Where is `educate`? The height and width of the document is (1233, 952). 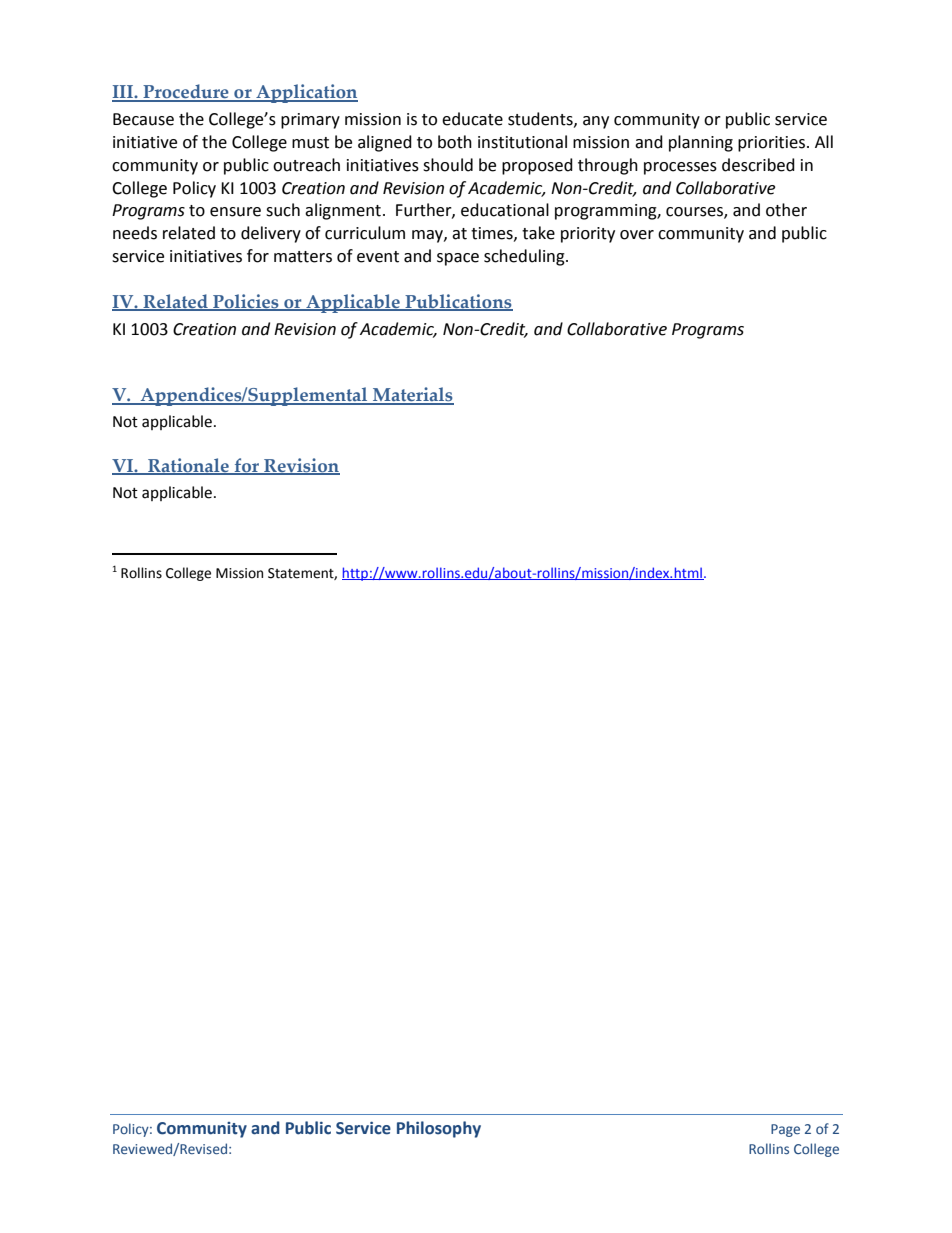
educate is located at coordinates (472, 119).
